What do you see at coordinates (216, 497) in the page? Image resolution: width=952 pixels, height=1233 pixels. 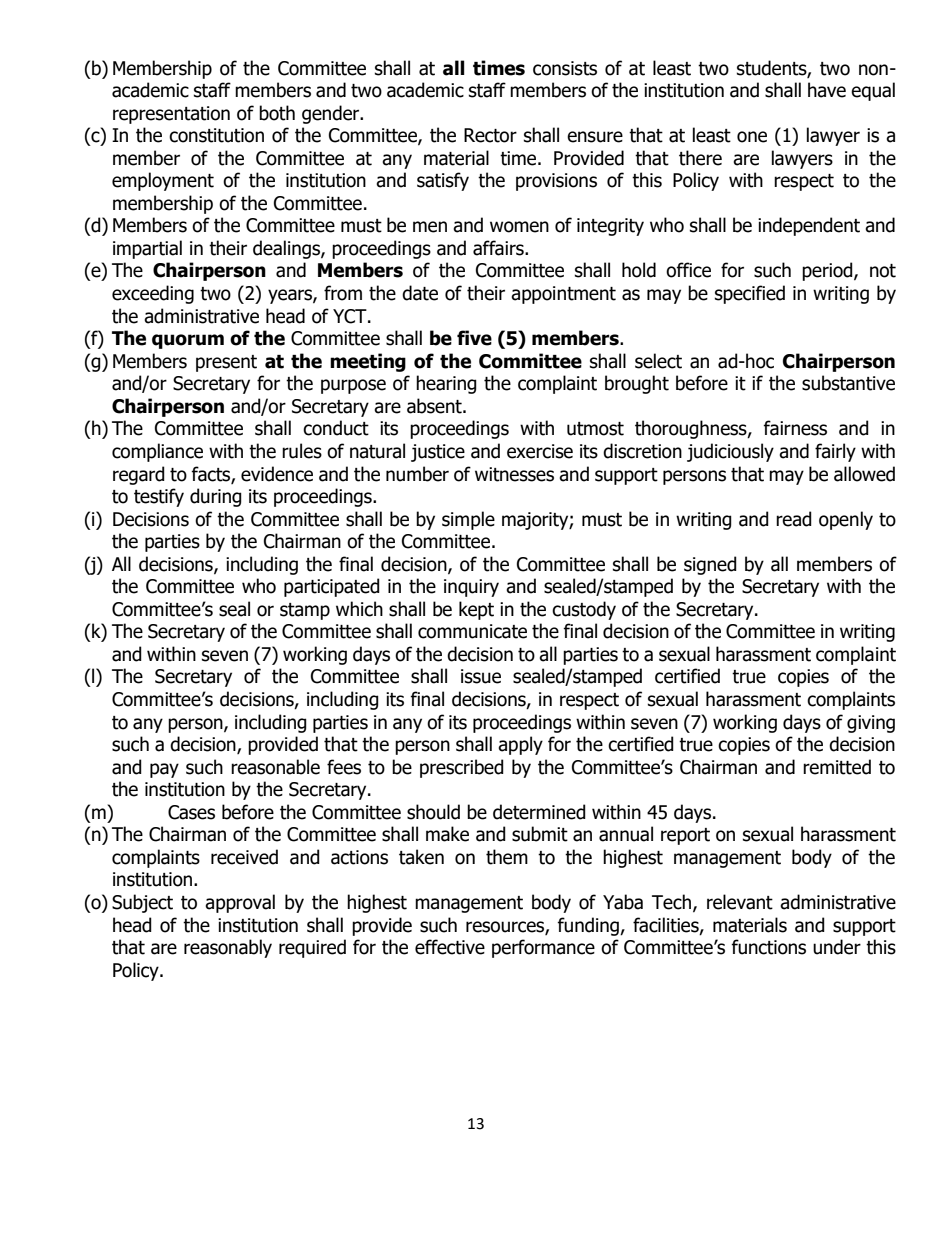 I see `during` at bounding box center [216, 497].
